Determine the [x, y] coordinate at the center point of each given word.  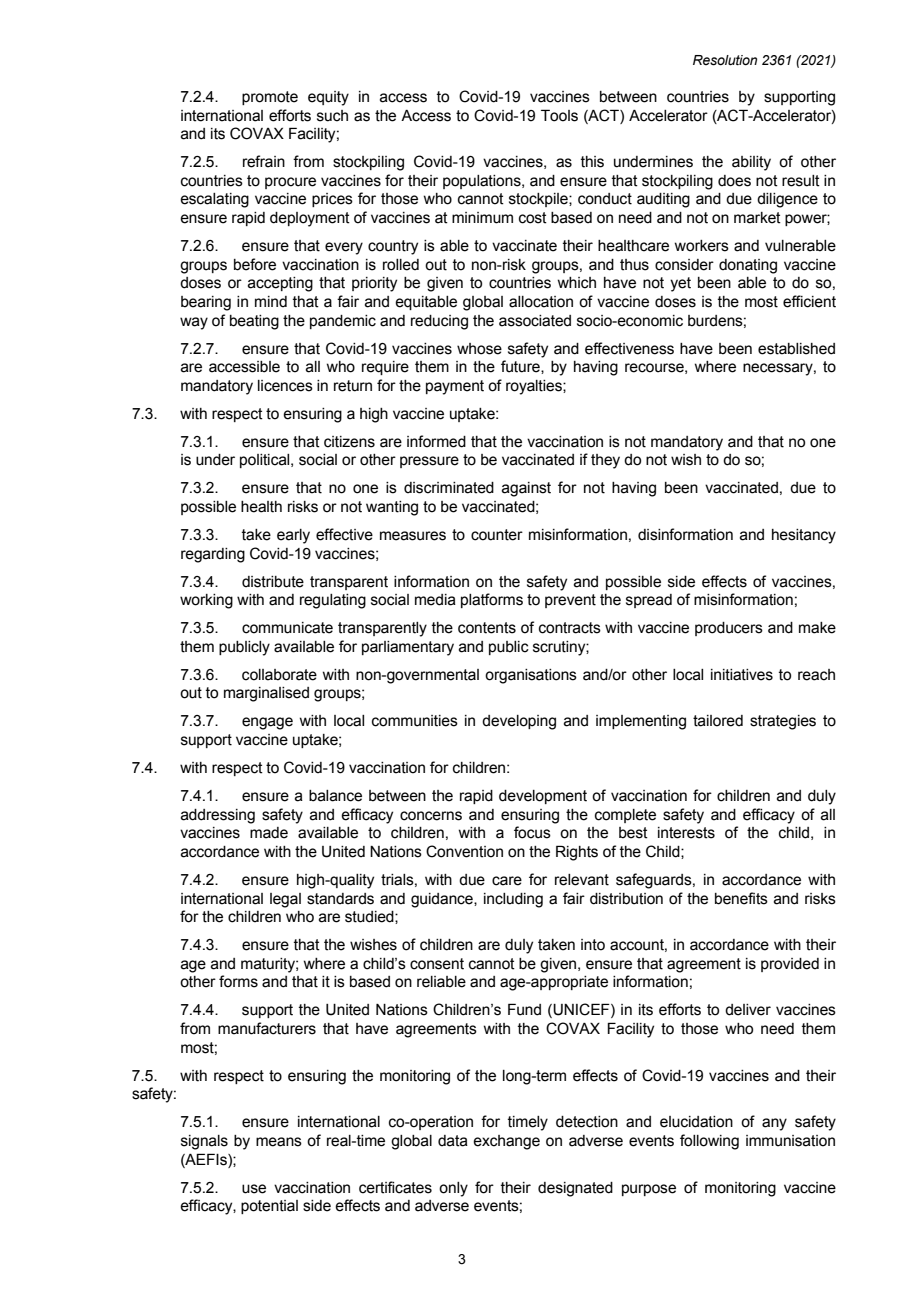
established [796, 349]
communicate [287, 628]
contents [487, 628]
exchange [506, 1142]
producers [729, 629]
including [513, 900]
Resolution [725, 60]
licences [285, 386]
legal [285, 900]
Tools [559, 115]
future [521, 367]
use [254, 1189]
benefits [741, 898]
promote [270, 98]
